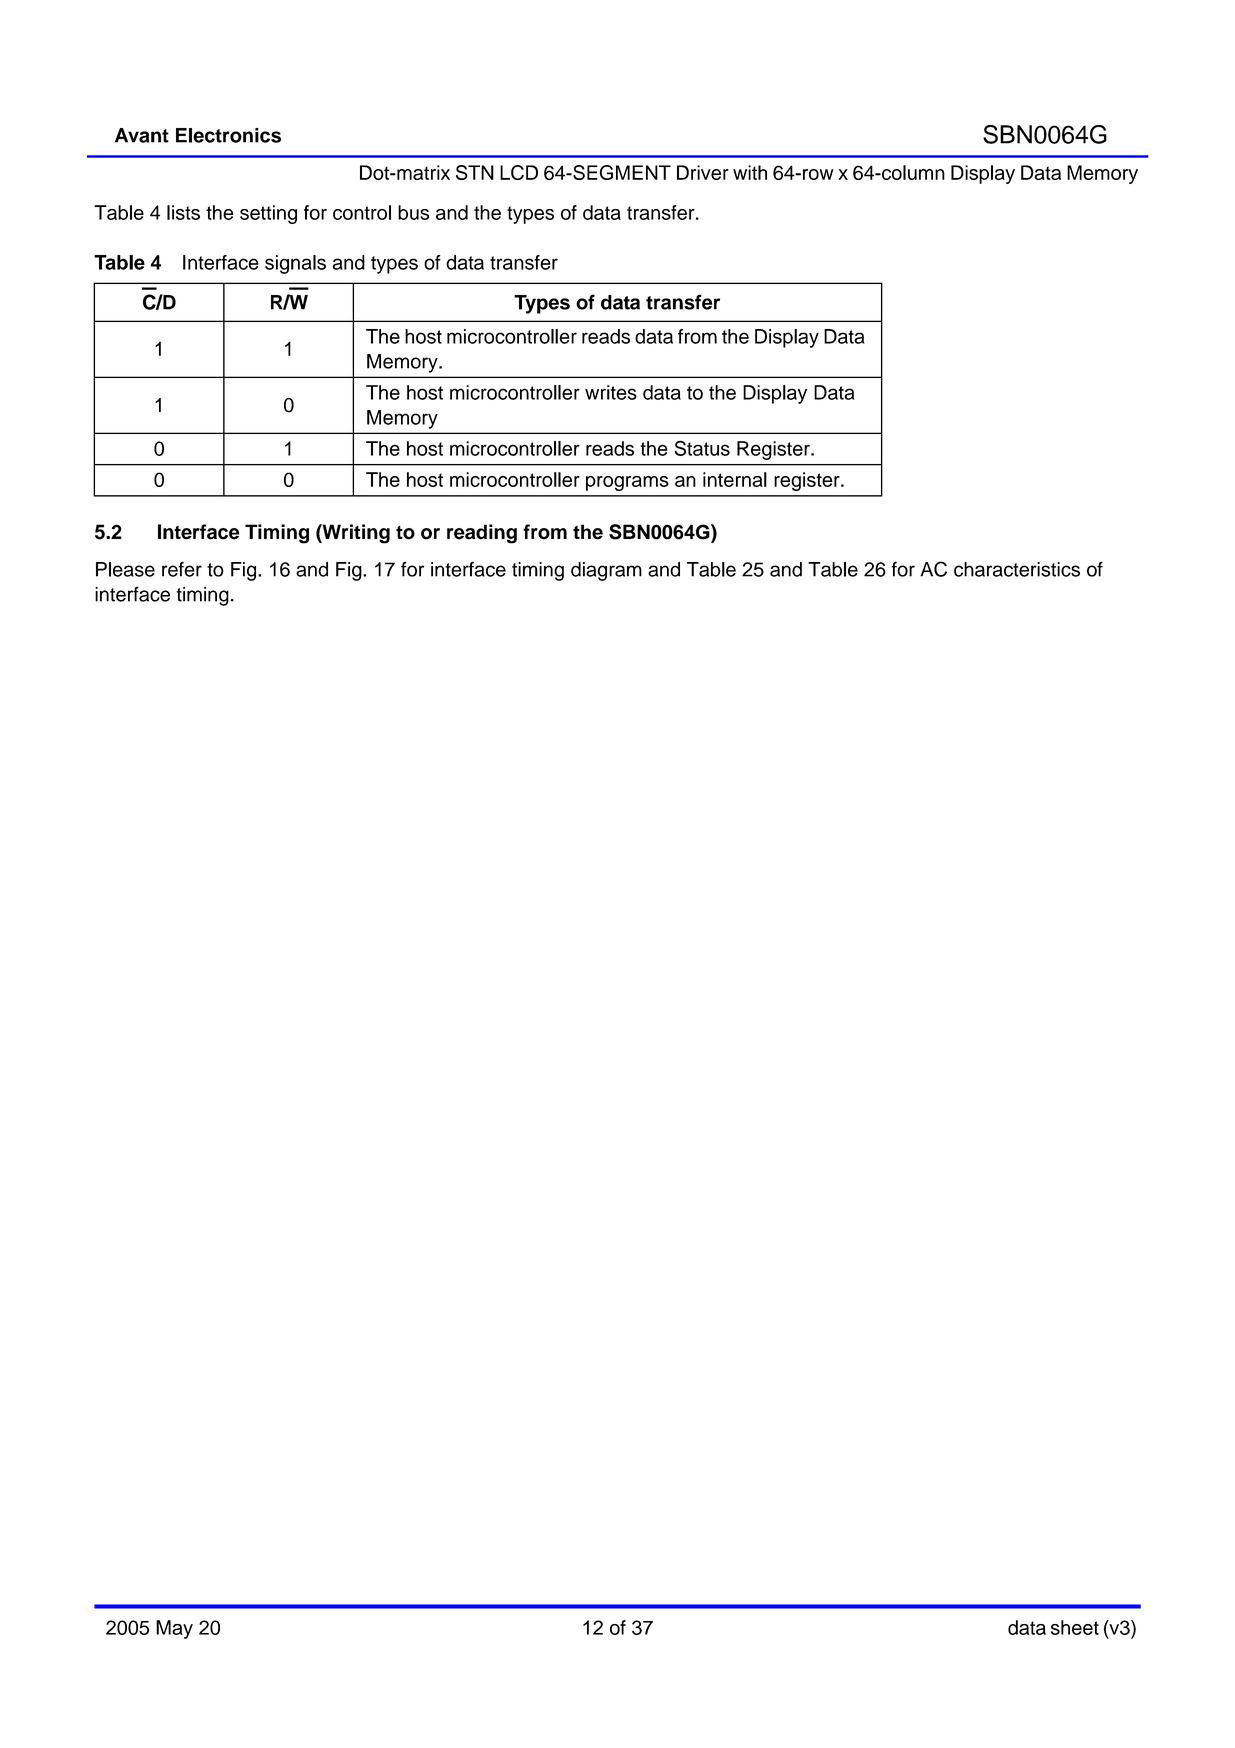 The height and width of the screenshot is (1748, 1235). Describe the element at coordinates (482, 534) in the screenshot. I see `reading` at that location.
